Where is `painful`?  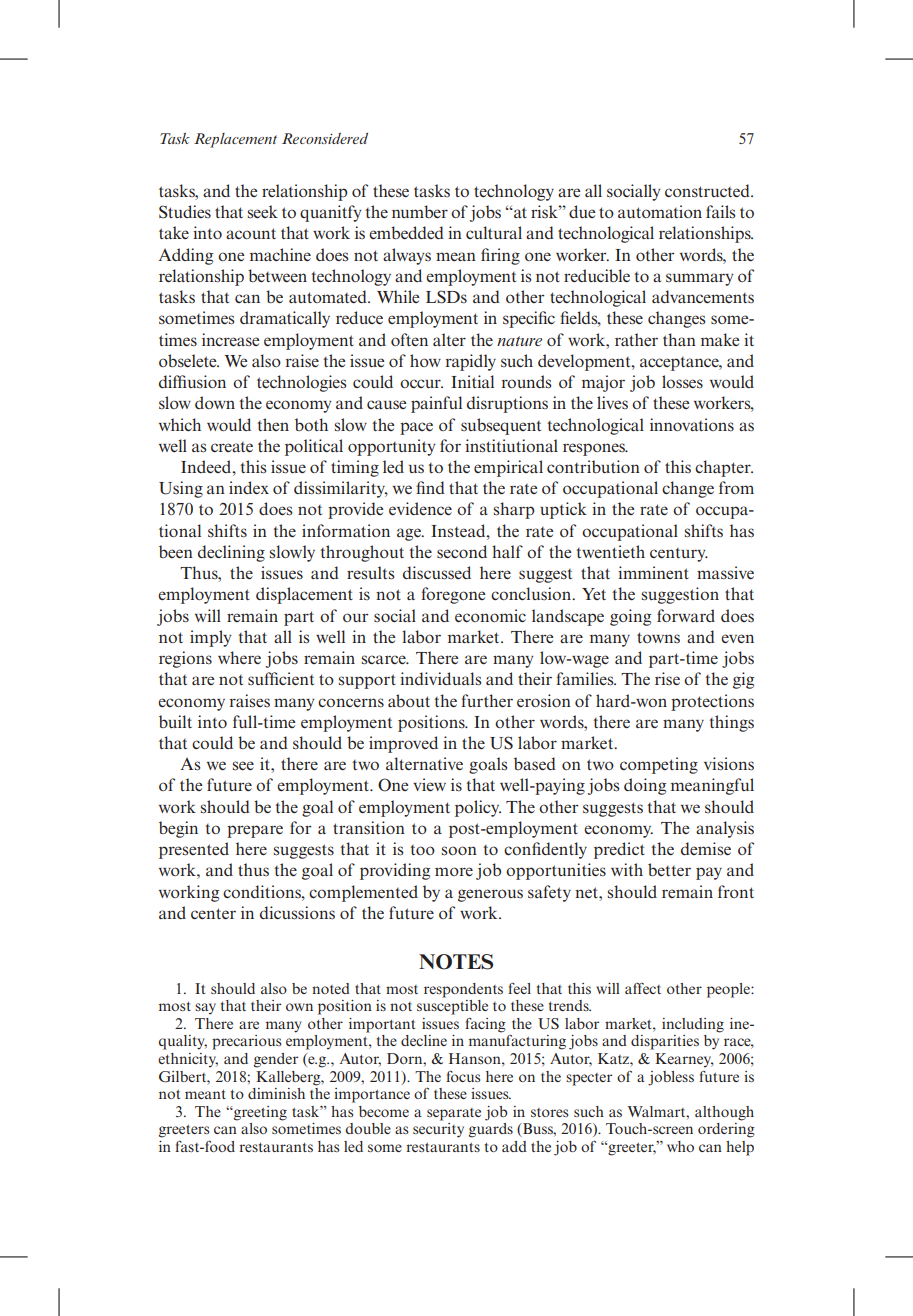
painful is located at coordinates (436, 404).
